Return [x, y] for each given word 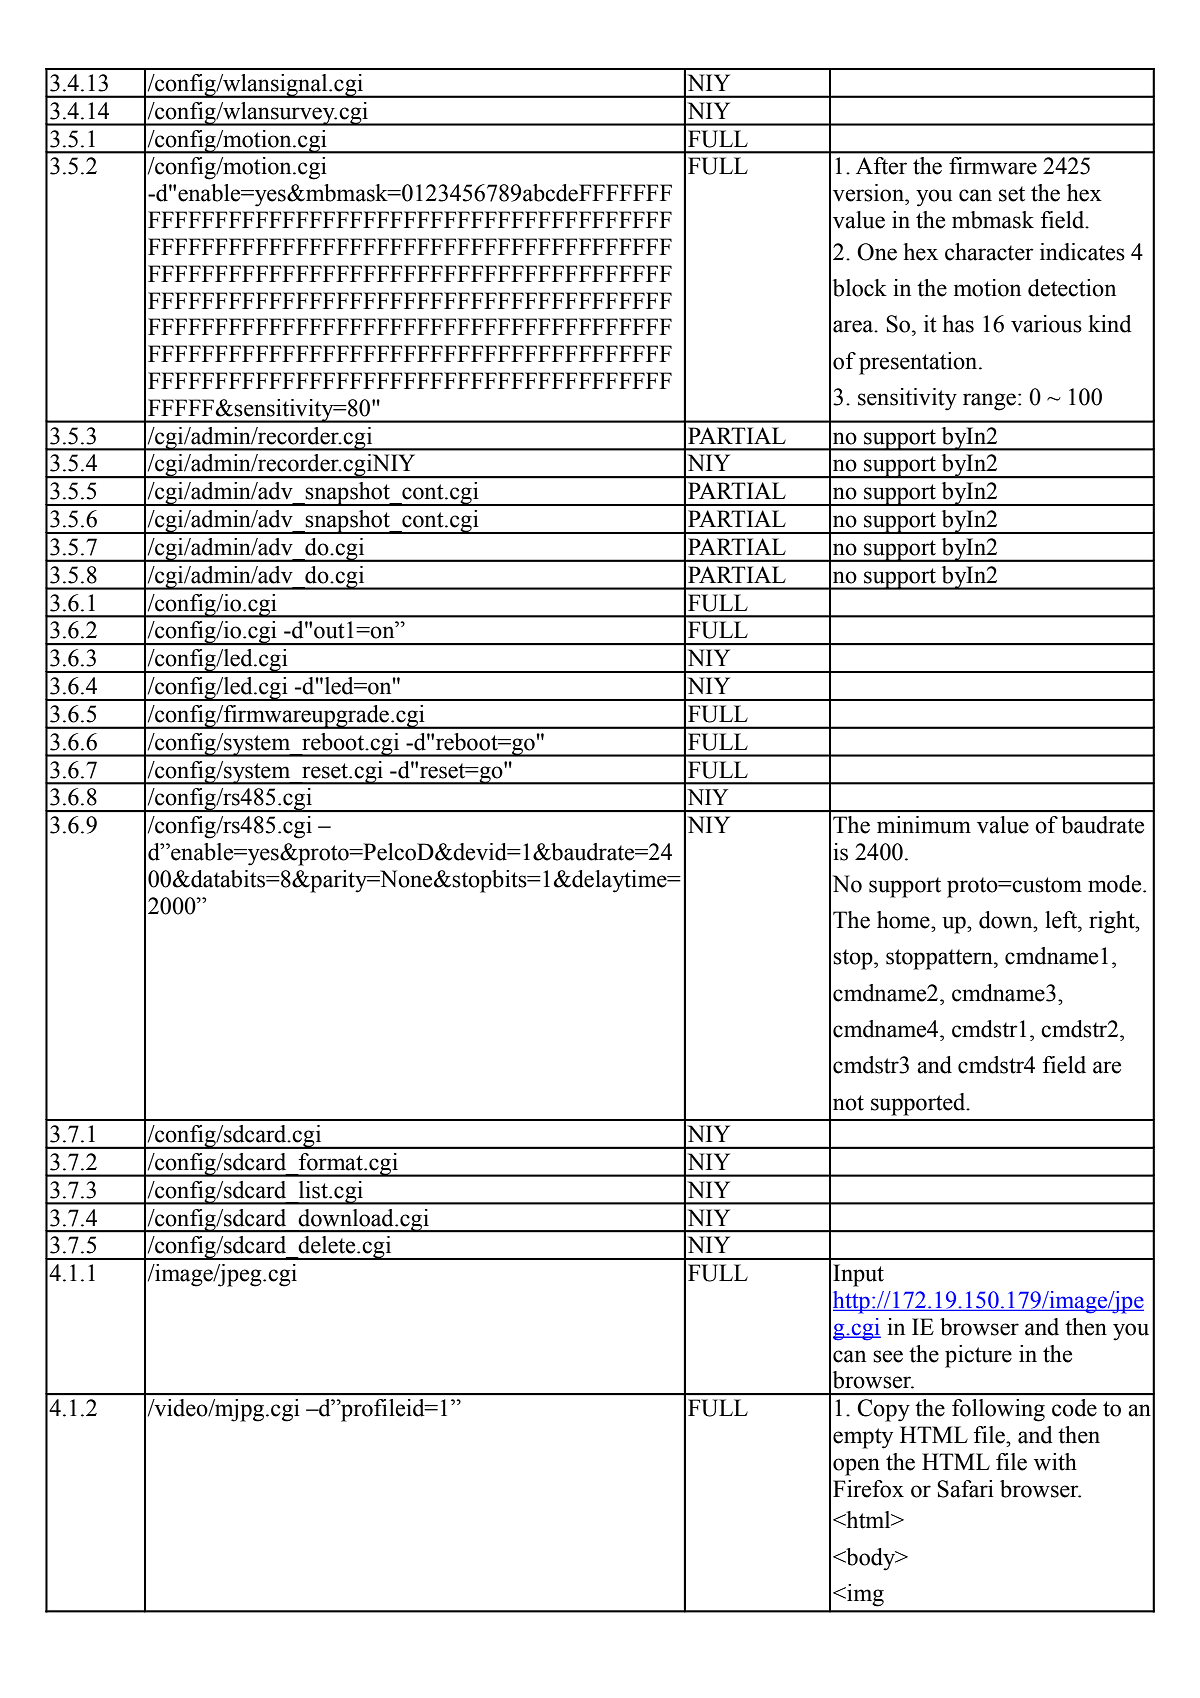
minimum [924, 825]
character [989, 252]
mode [1116, 884]
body [871, 1559]
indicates [1082, 252]
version [870, 193]
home [904, 920]
